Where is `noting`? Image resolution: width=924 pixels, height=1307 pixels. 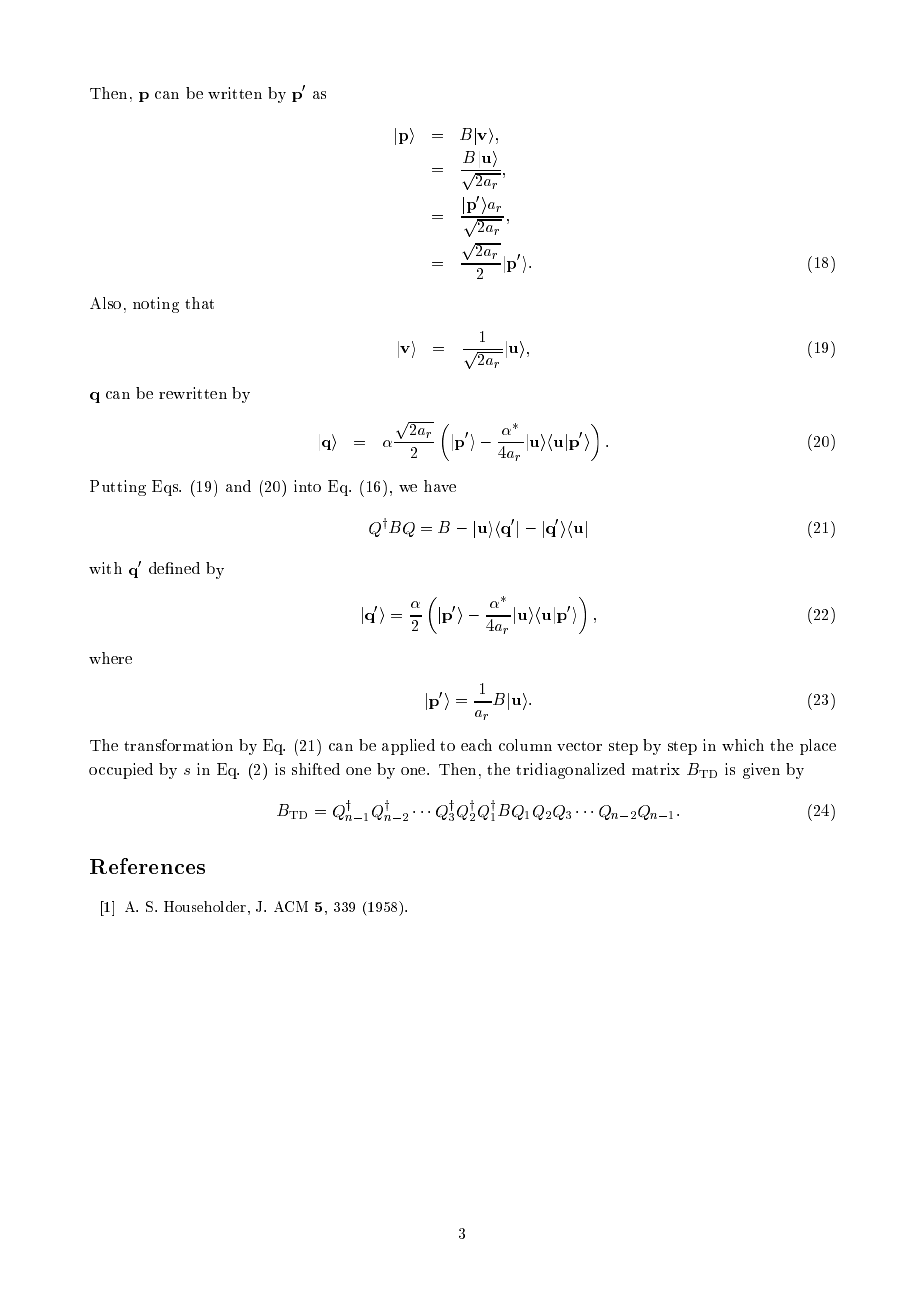
noting is located at coordinates (156, 305).
